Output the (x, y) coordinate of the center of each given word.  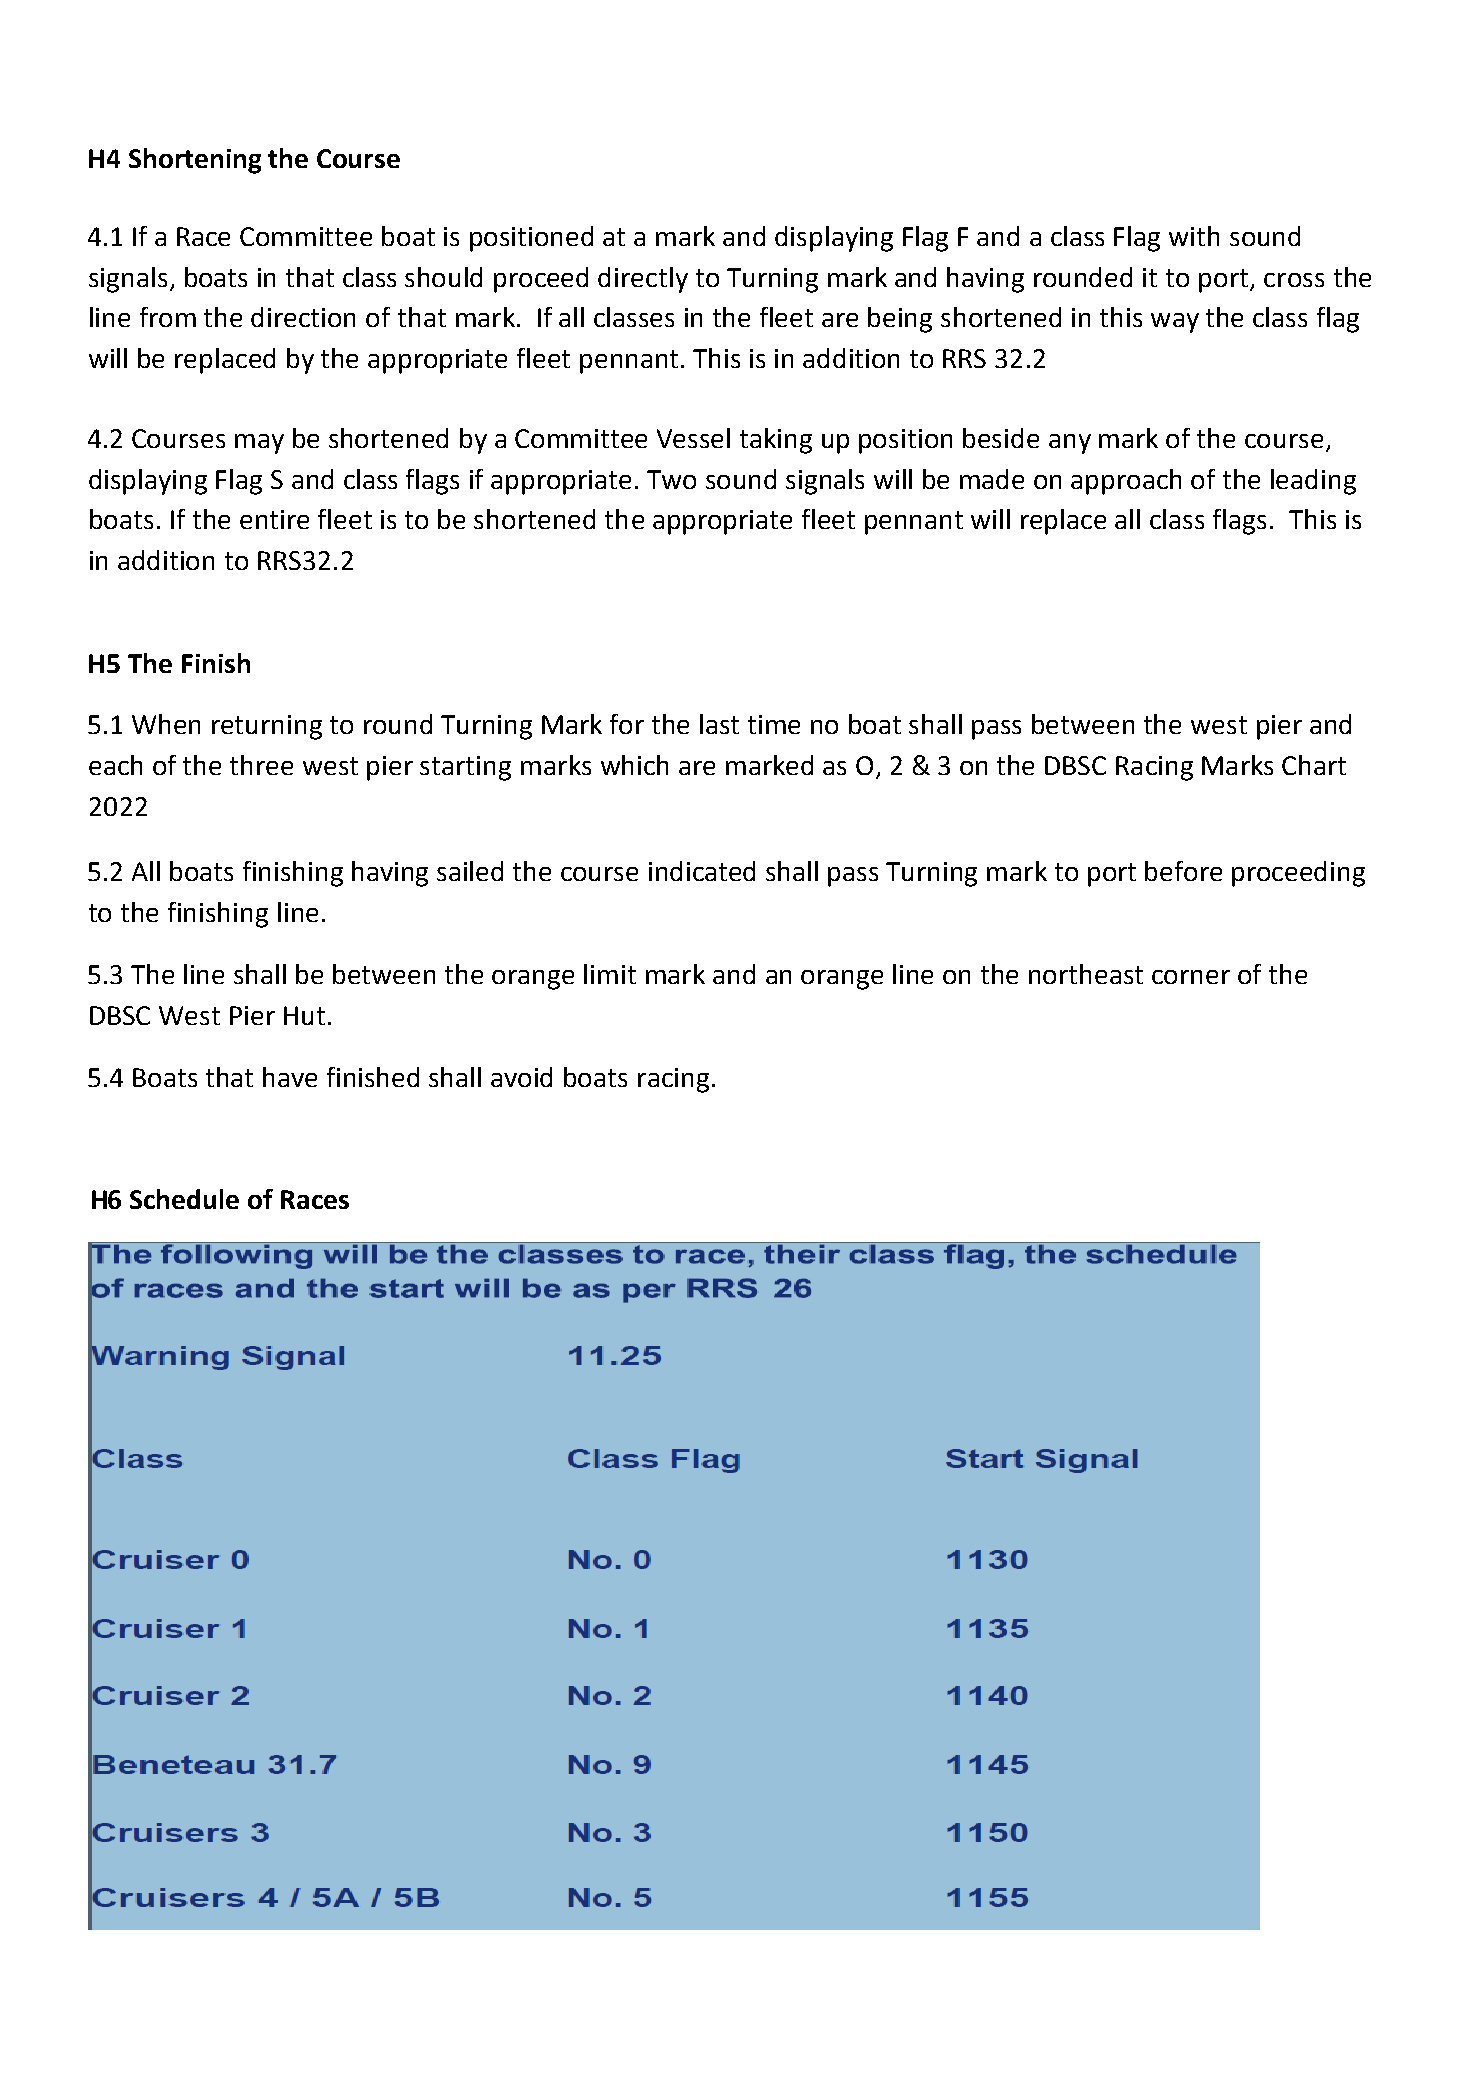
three (261, 765)
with (1194, 236)
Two (671, 479)
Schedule (184, 1199)
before (1183, 871)
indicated (702, 871)
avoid (521, 1077)
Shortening (195, 161)
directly (643, 280)
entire (274, 519)
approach (1126, 482)
